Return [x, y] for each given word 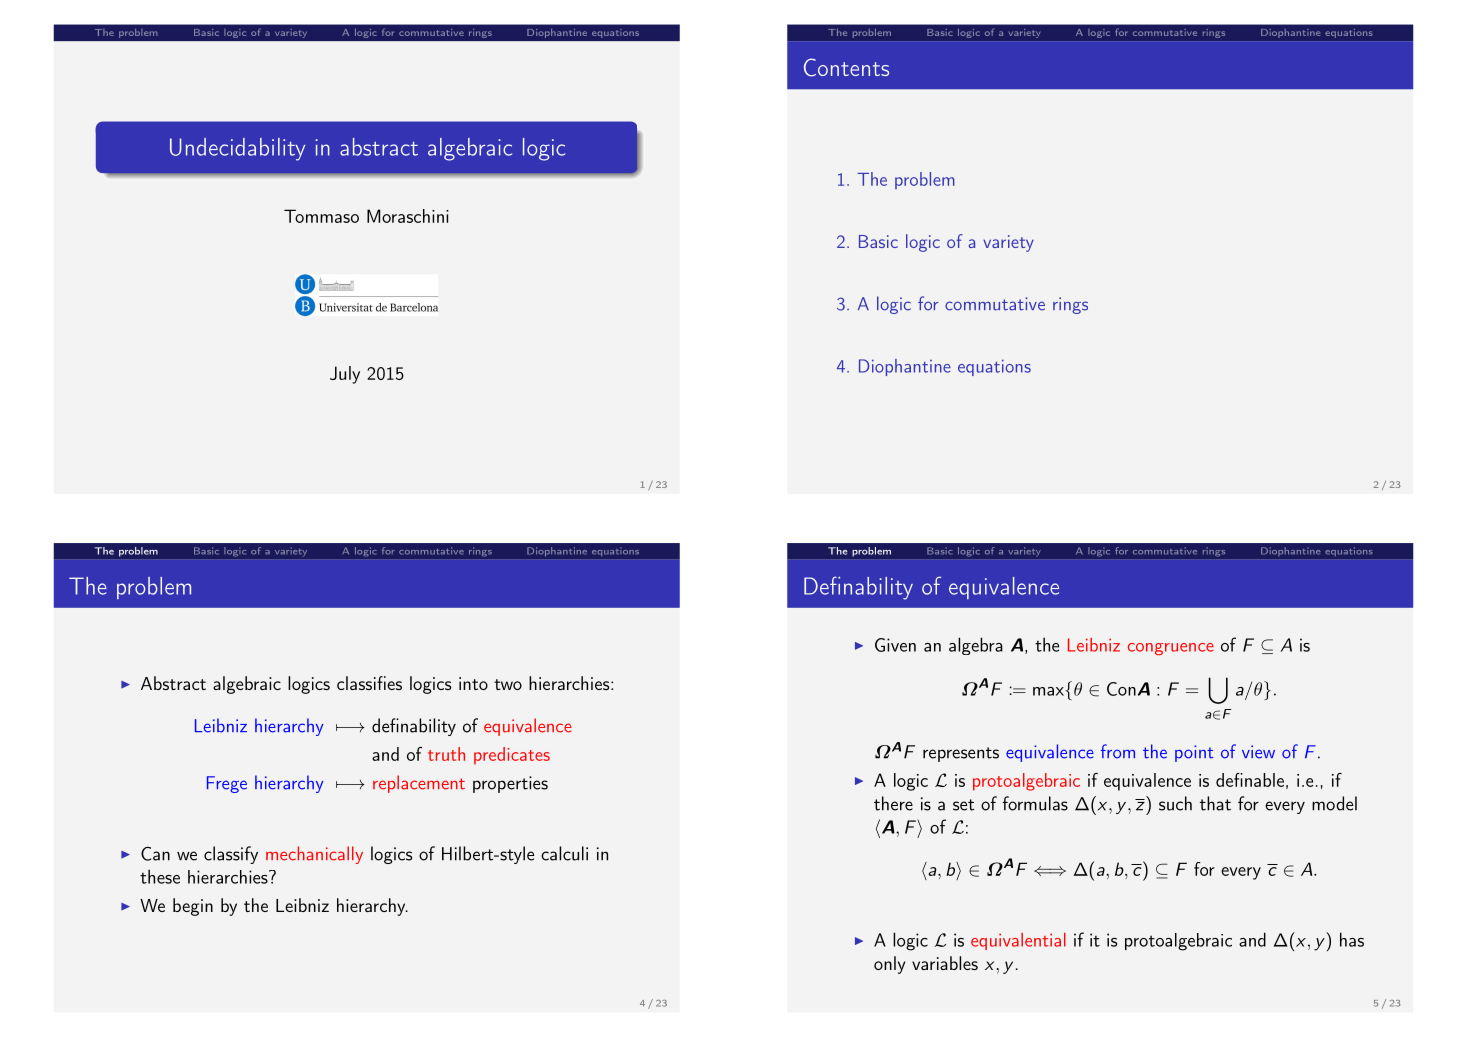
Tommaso [321, 216]
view [1258, 752]
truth [446, 754]
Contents [846, 67]
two [508, 684]
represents [961, 754]
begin [193, 907]
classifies [369, 683]
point [1194, 753]
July [345, 375]
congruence [1171, 649]
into [473, 683]
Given [895, 645]
